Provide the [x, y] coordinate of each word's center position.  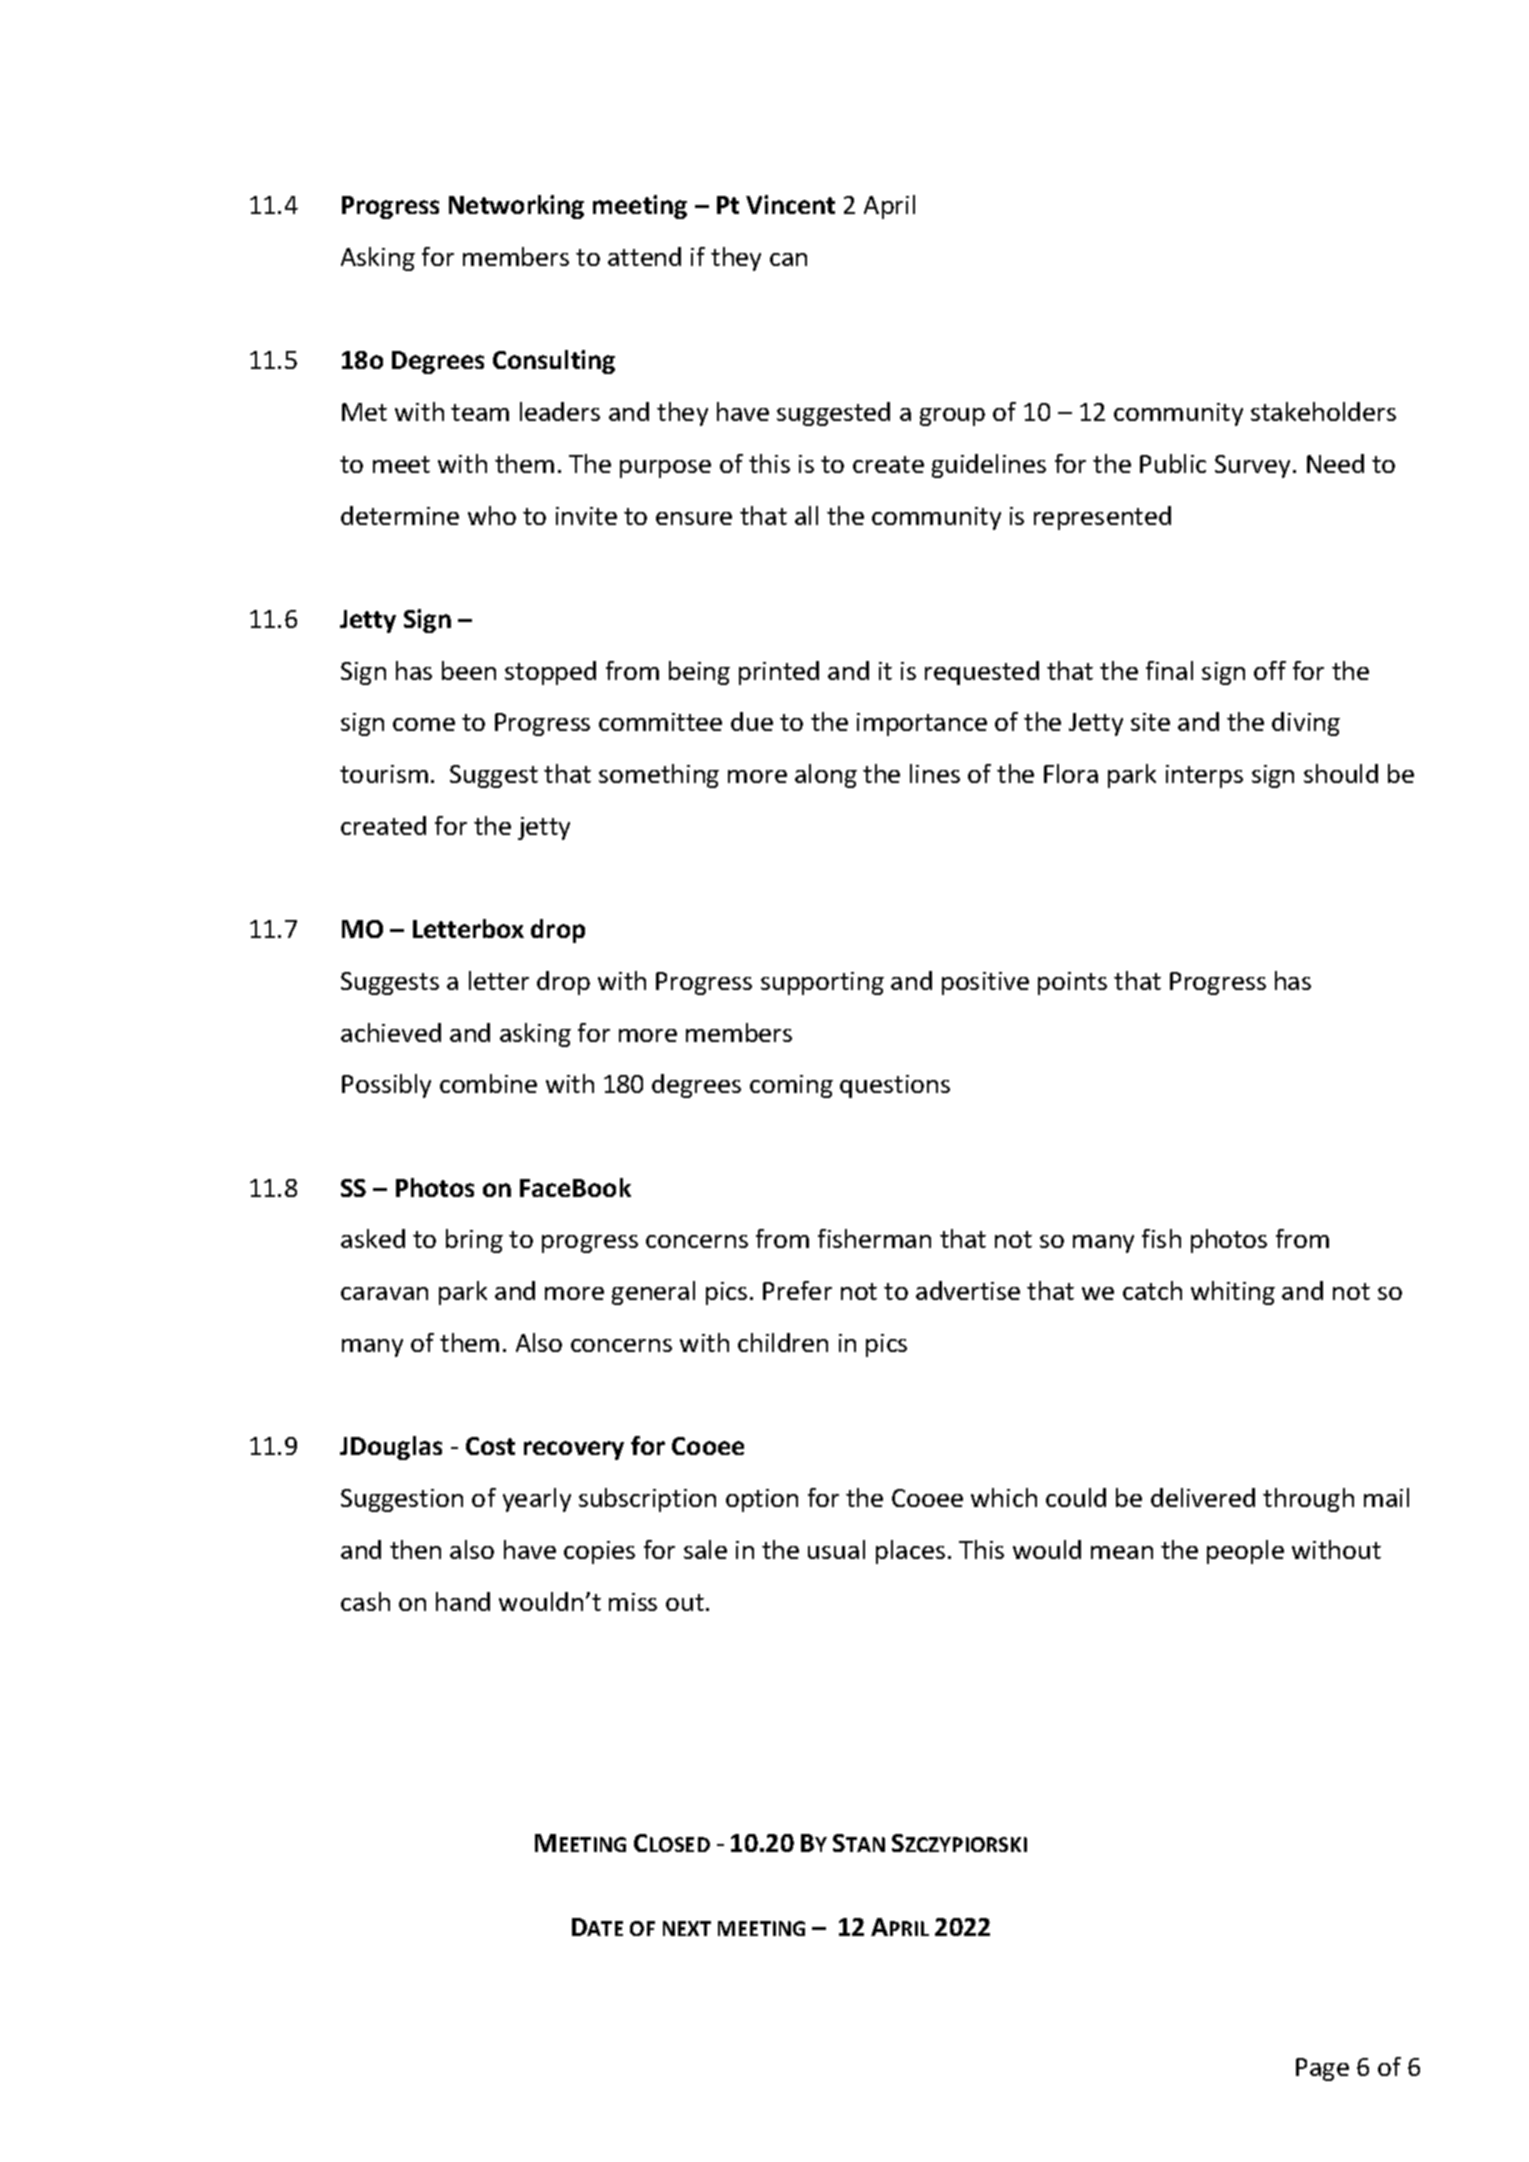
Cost [490, 1446]
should [1341, 773]
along [826, 776]
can [788, 259]
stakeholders [1323, 411]
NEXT [687, 1928]
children [783, 1342]
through [1308, 1500]
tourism [384, 774]
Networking [516, 207]
